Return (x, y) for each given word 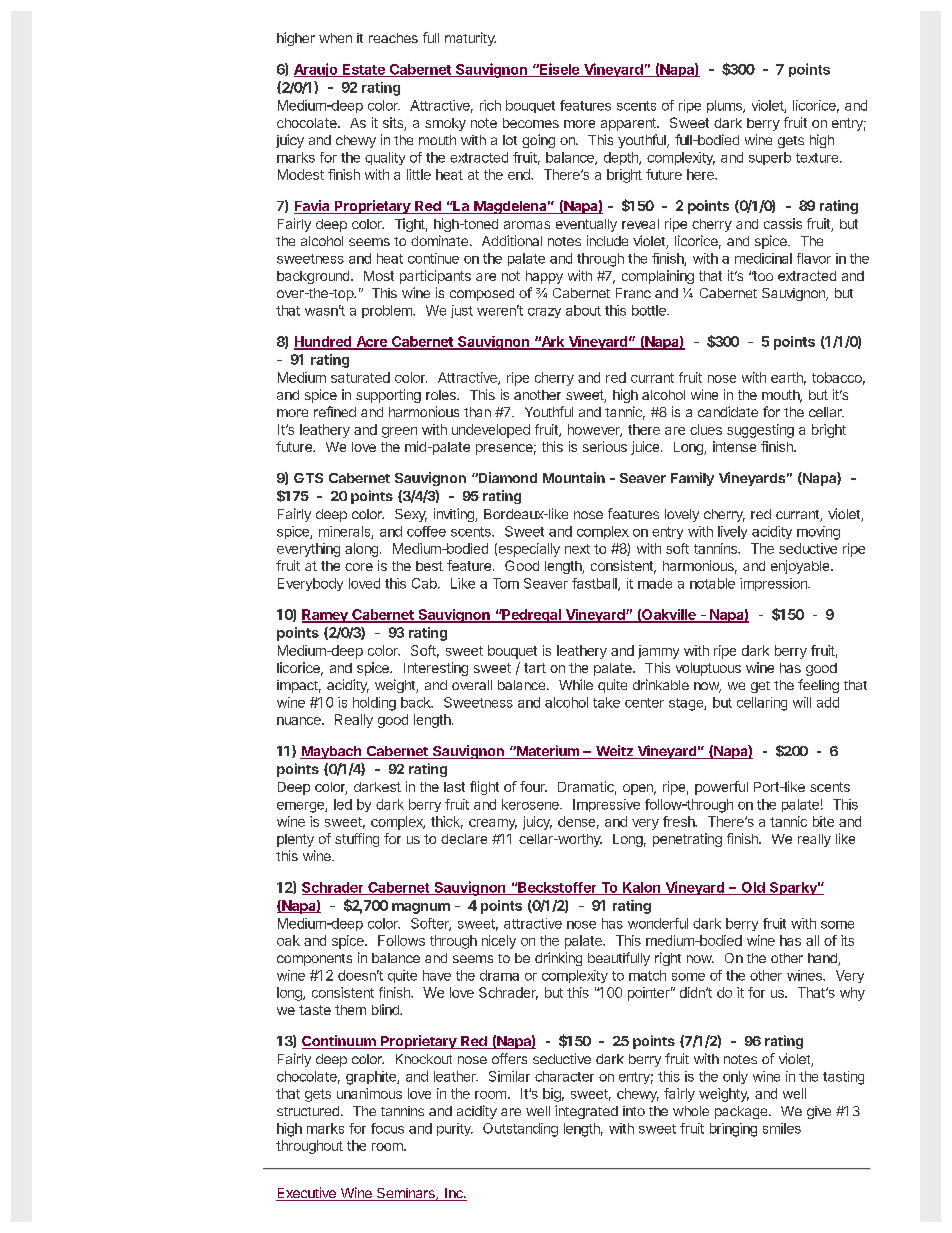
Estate (363, 70)
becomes (531, 123)
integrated (586, 1112)
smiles (782, 1128)
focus (387, 1128)
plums (725, 106)
